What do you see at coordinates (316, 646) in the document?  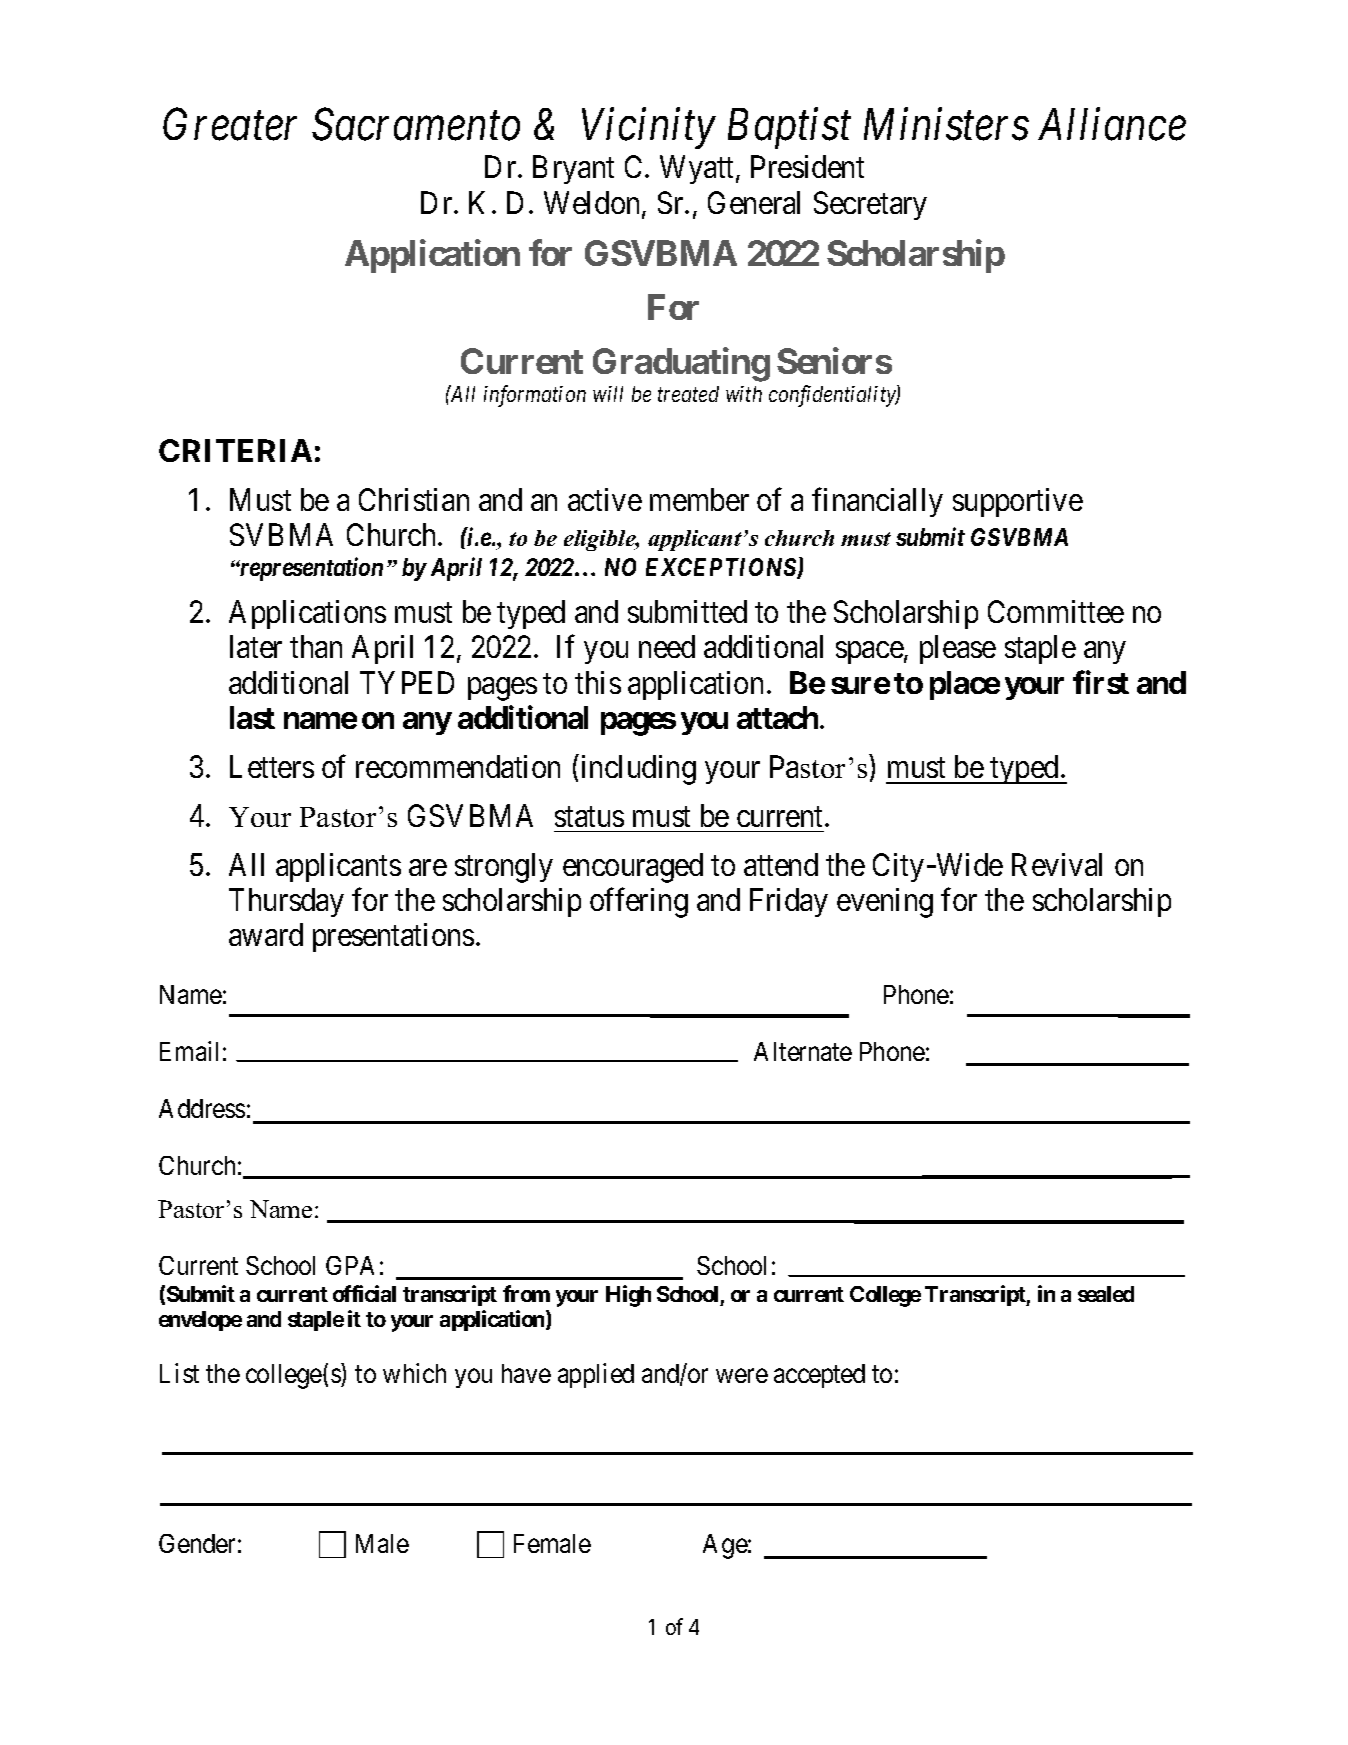 I see `than` at bounding box center [316, 646].
